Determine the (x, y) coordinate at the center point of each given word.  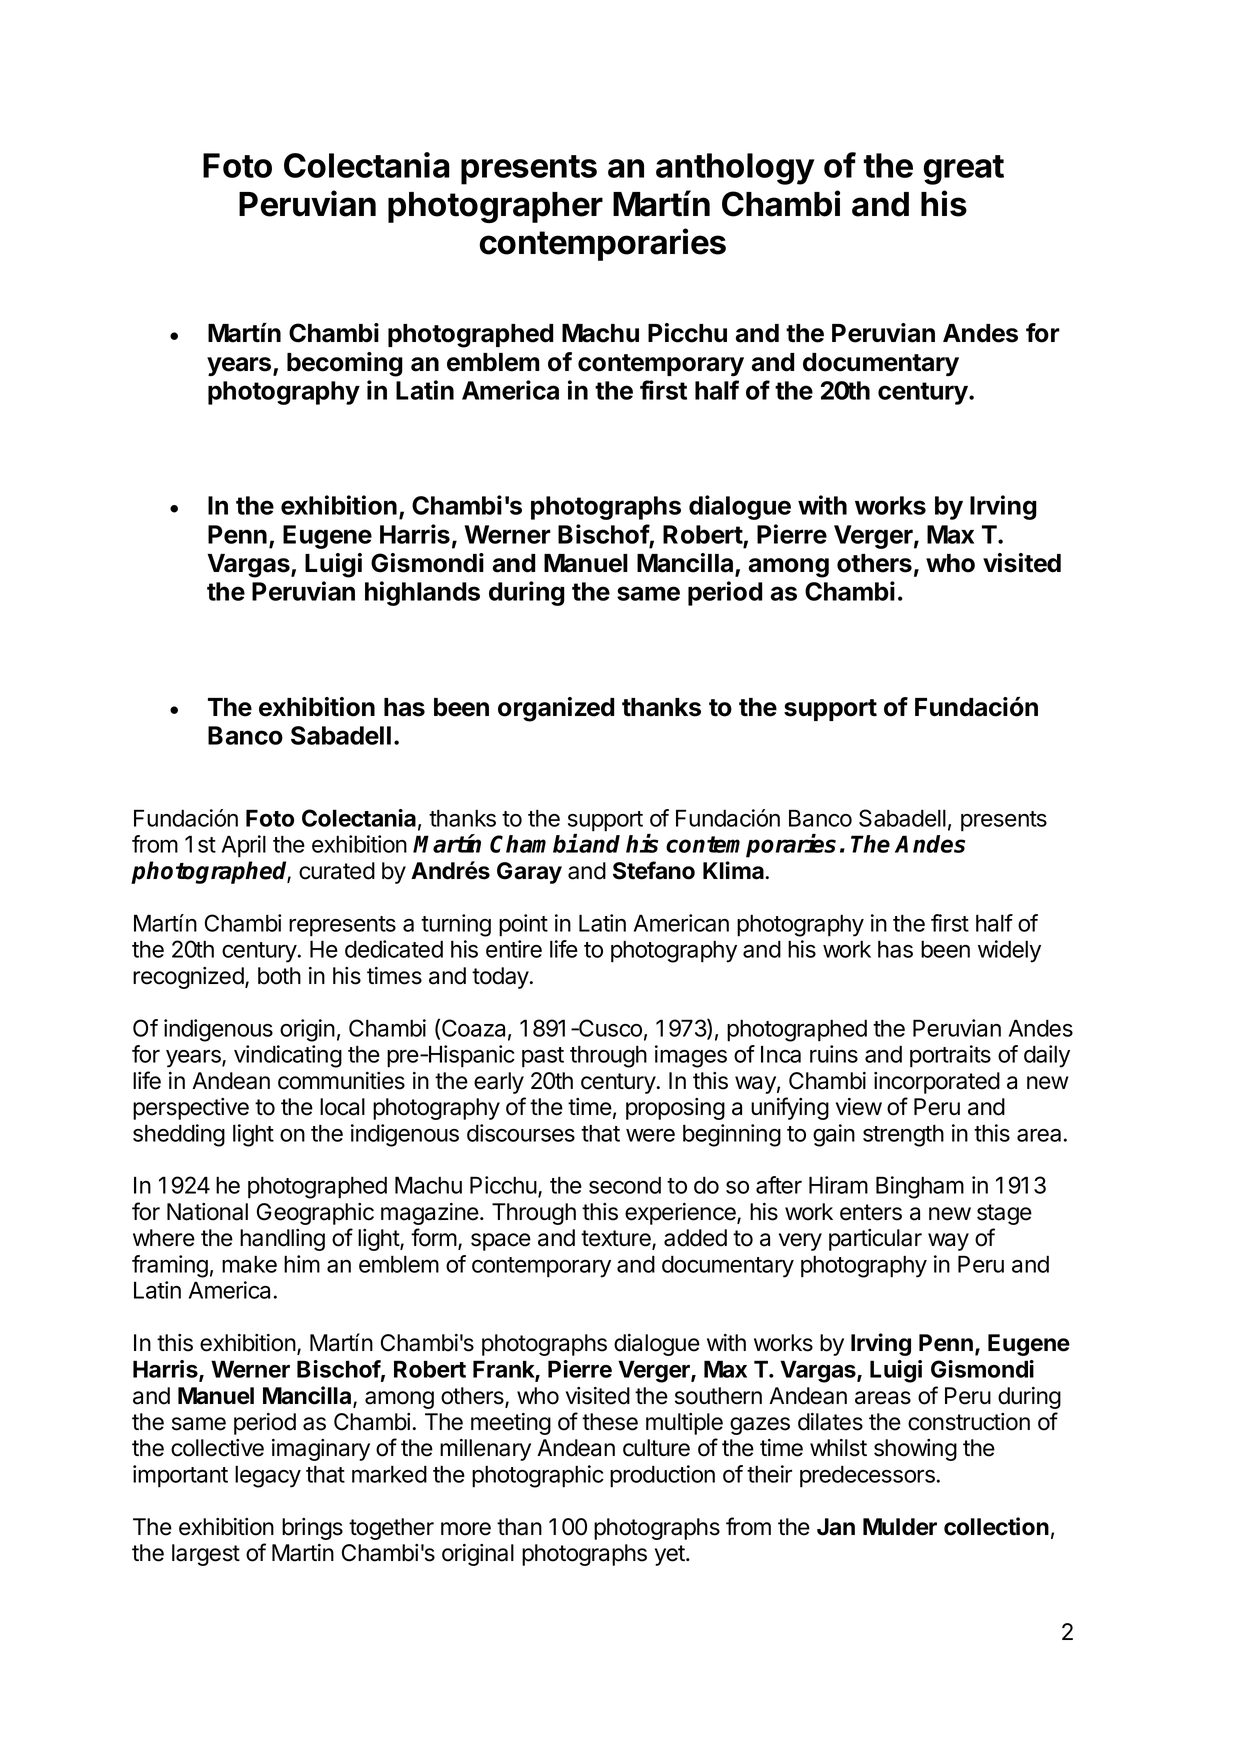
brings (312, 1529)
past (543, 1057)
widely (1009, 951)
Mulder (900, 1527)
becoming (345, 364)
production (662, 1476)
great (963, 170)
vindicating (288, 1056)
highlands (422, 593)
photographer (495, 207)
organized (556, 709)
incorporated (937, 1083)
